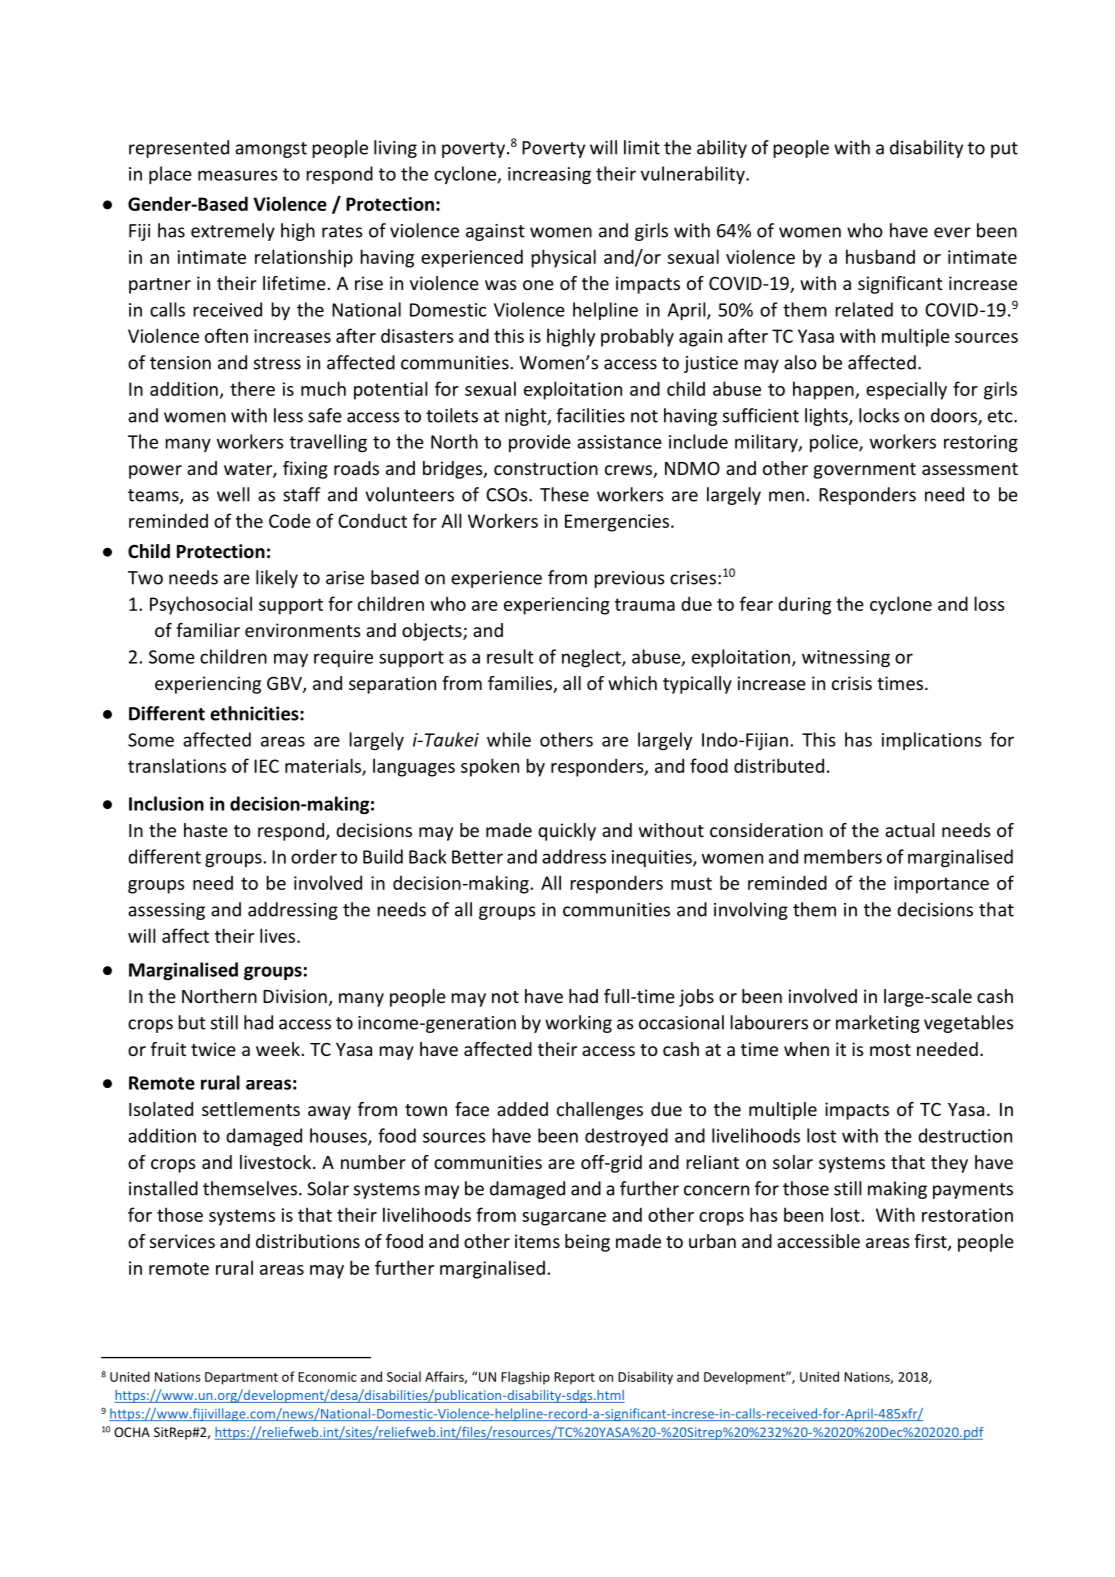 The image size is (1115, 1577). Describe the element at coordinates (878, 1024) in the screenshot. I see `marketing` at that location.
